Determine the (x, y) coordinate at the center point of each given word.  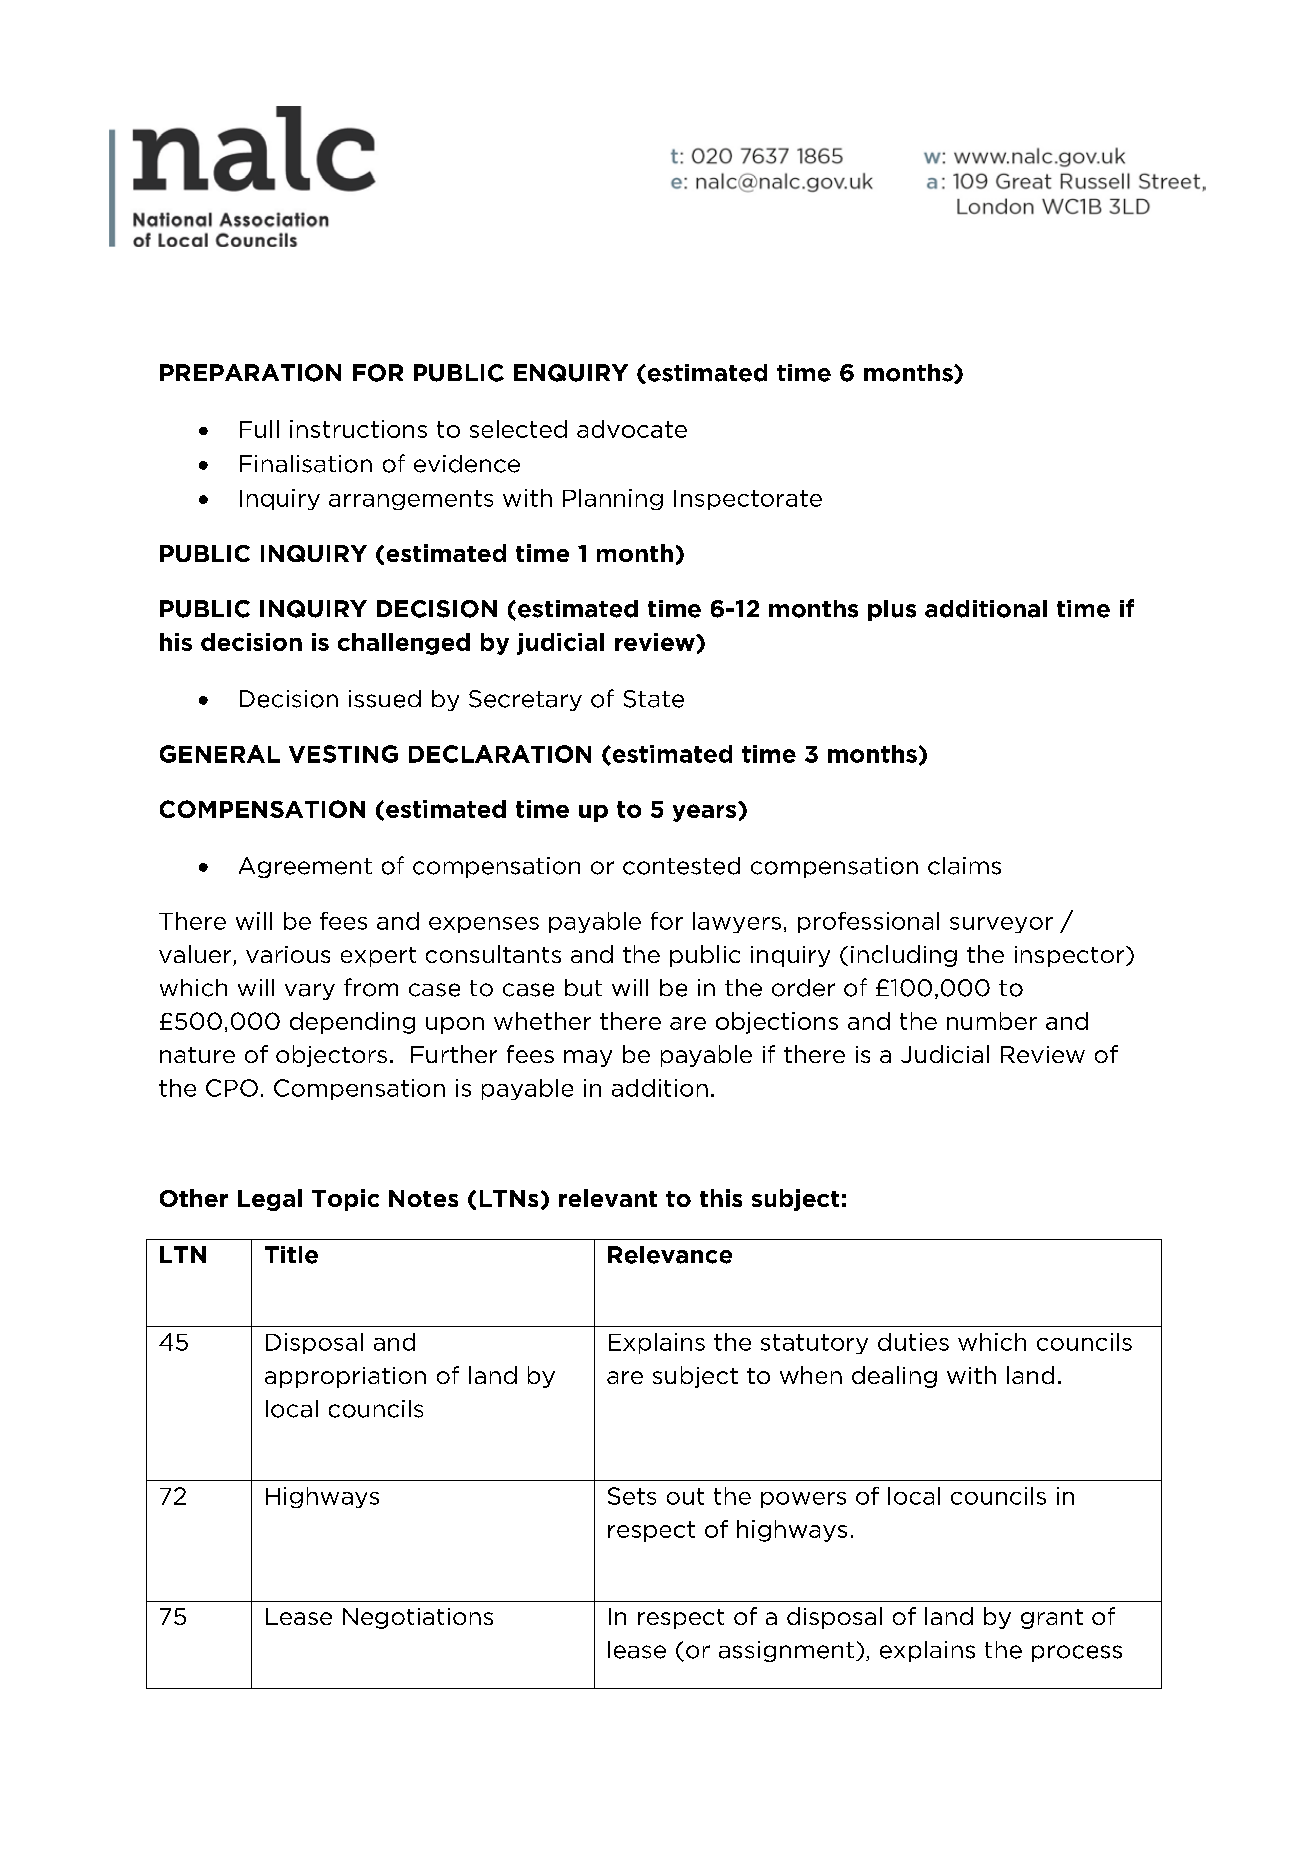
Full (259, 429)
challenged (404, 644)
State (654, 699)
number (992, 1021)
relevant (608, 1198)
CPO (232, 1088)
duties (913, 1342)
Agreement (305, 867)
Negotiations (418, 1618)
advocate (632, 429)
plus (892, 610)
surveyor (1001, 925)
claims (964, 866)
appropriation (345, 1377)
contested (681, 866)
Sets (632, 1496)
